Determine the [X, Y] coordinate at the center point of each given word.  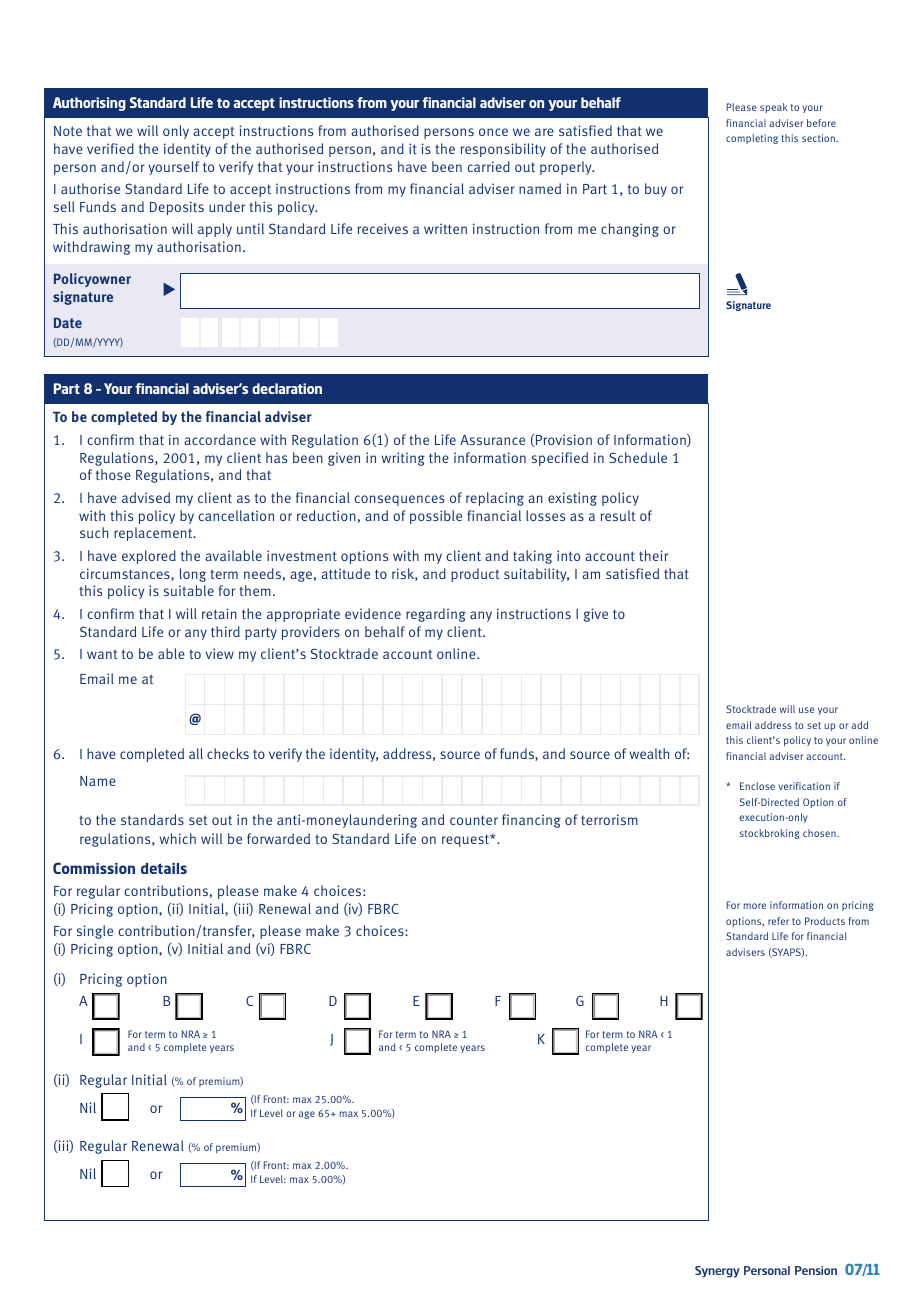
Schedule [638, 457]
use [806, 710]
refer [778, 921]
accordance [220, 439]
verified [110, 148]
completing [752, 139]
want [102, 654]
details [164, 868]
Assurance [492, 440]
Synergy [717, 1272]
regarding [436, 615]
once [493, 132]
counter [474, 820]
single [95, 932]
